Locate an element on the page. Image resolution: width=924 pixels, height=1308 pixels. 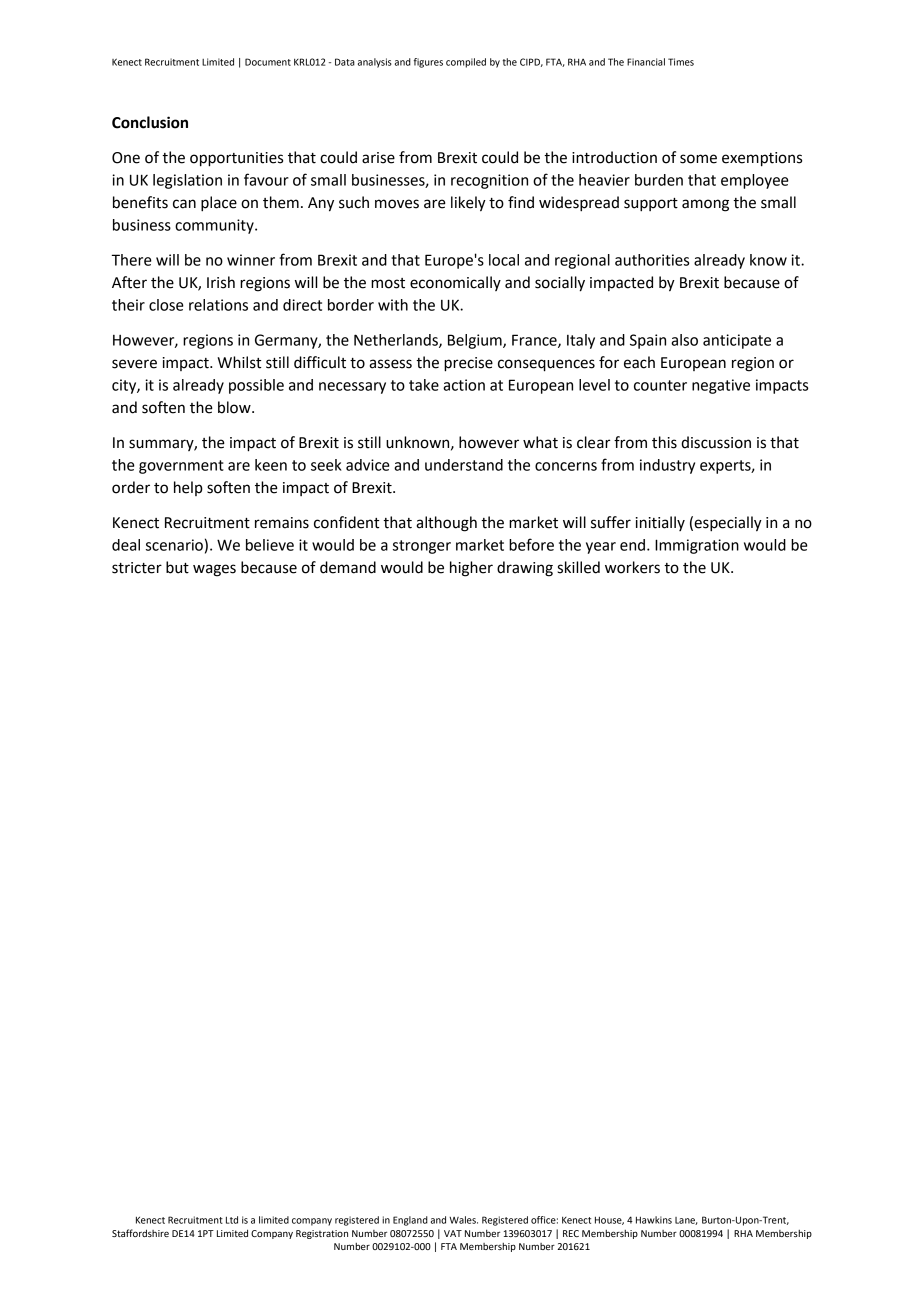
VAT is located at coordinates (453, 1233).
